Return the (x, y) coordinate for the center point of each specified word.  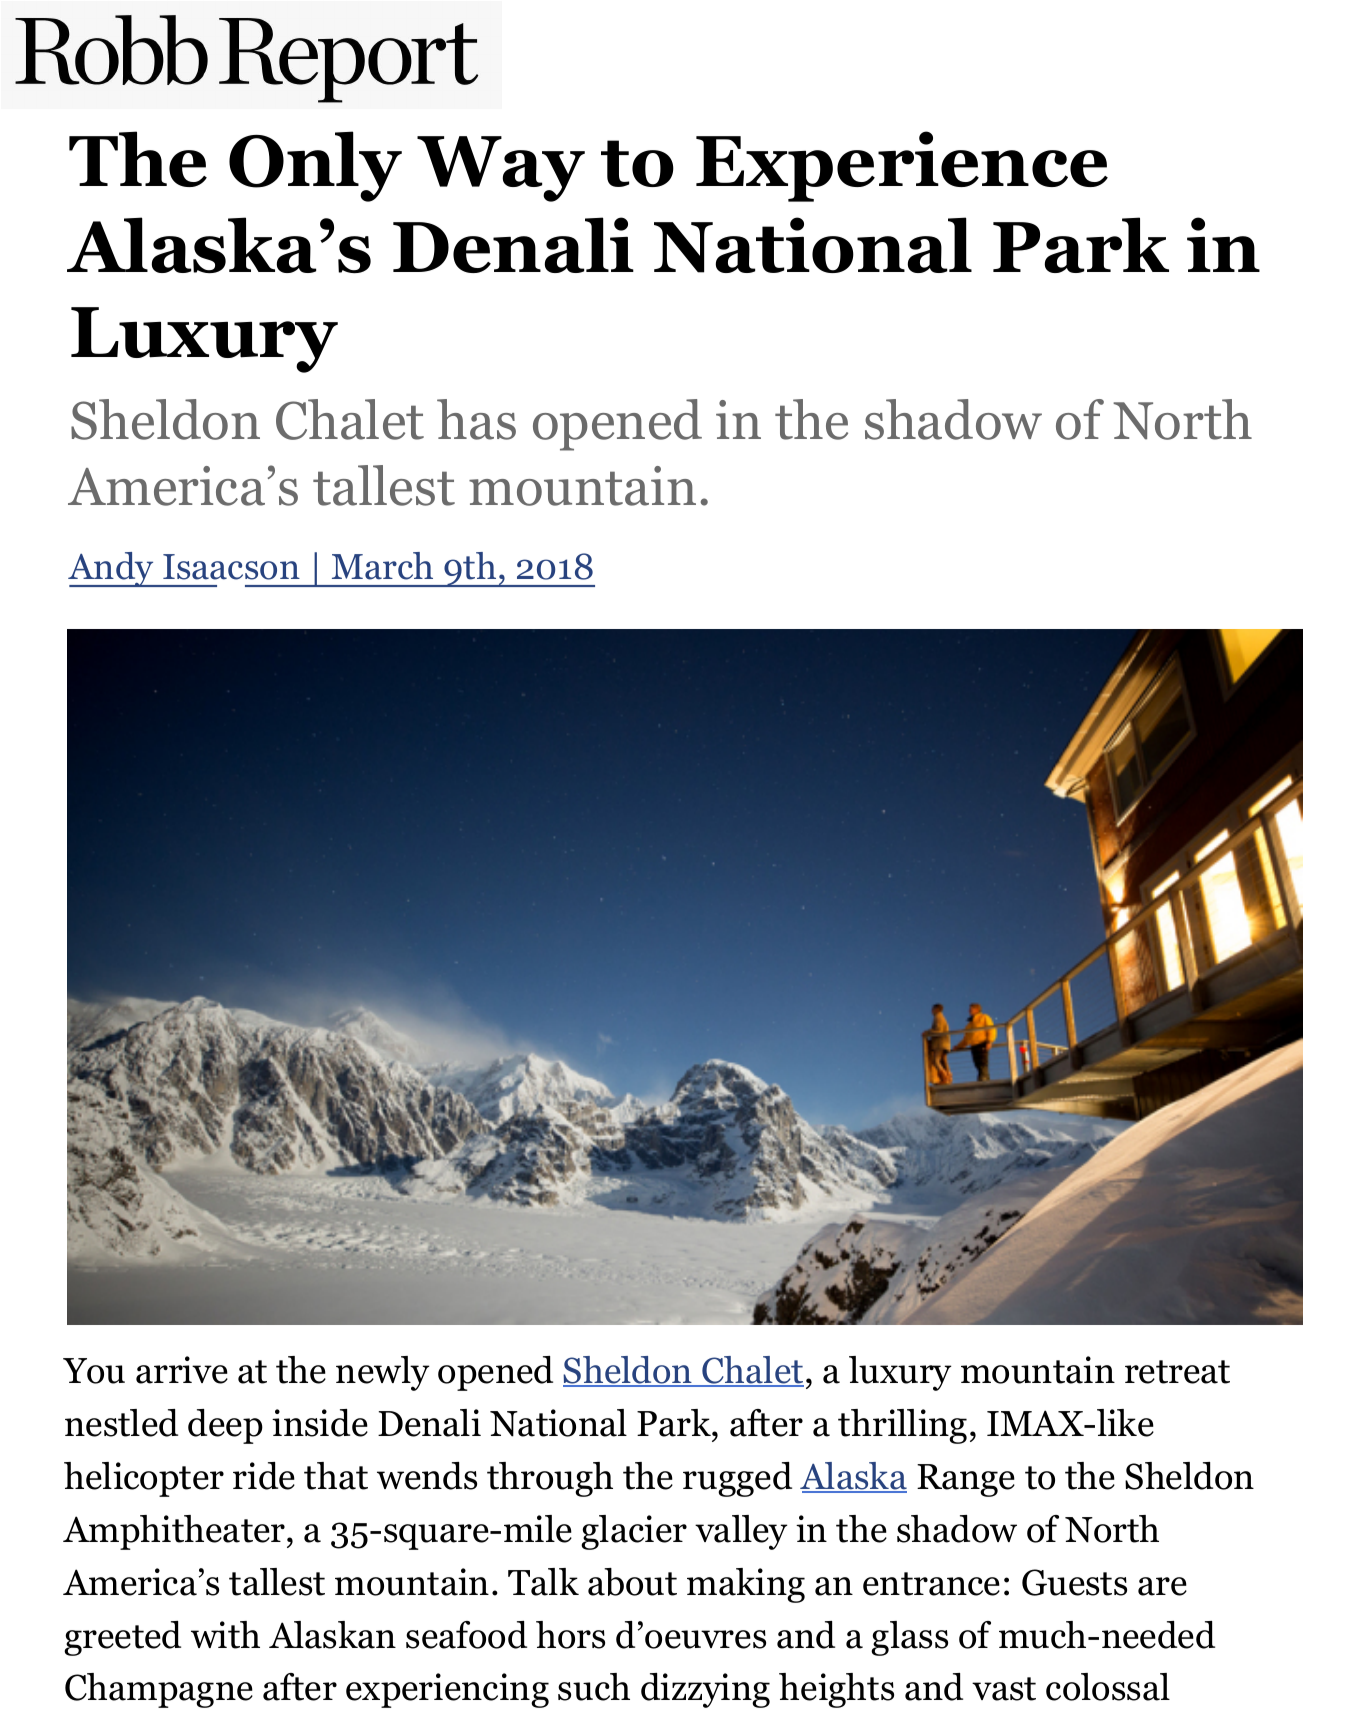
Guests (1074, 1582)
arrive (182, 1370)
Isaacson (231, 567)
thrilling (902, 1426)
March (382, 566)
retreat (1177, 1372)
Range (966, 1480)
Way (501, 169)
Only (315, 166)
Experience (902, 166)
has (476, 419)
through (550, 1479)
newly (382, 1373)
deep (225, 1426)
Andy (112, 569)
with (225, 1635)
